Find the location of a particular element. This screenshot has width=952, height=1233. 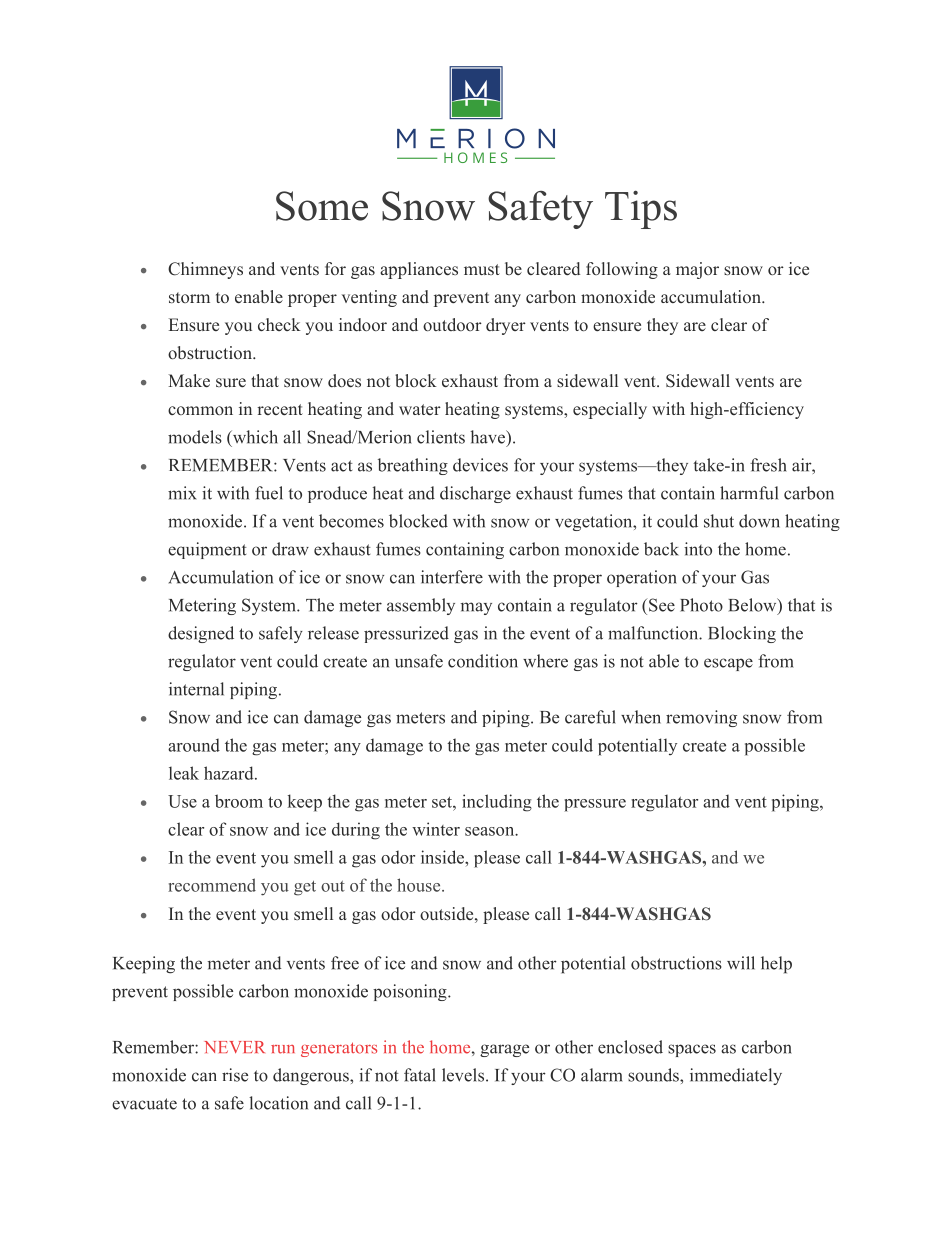

major is located at coordinates (697, 270).
